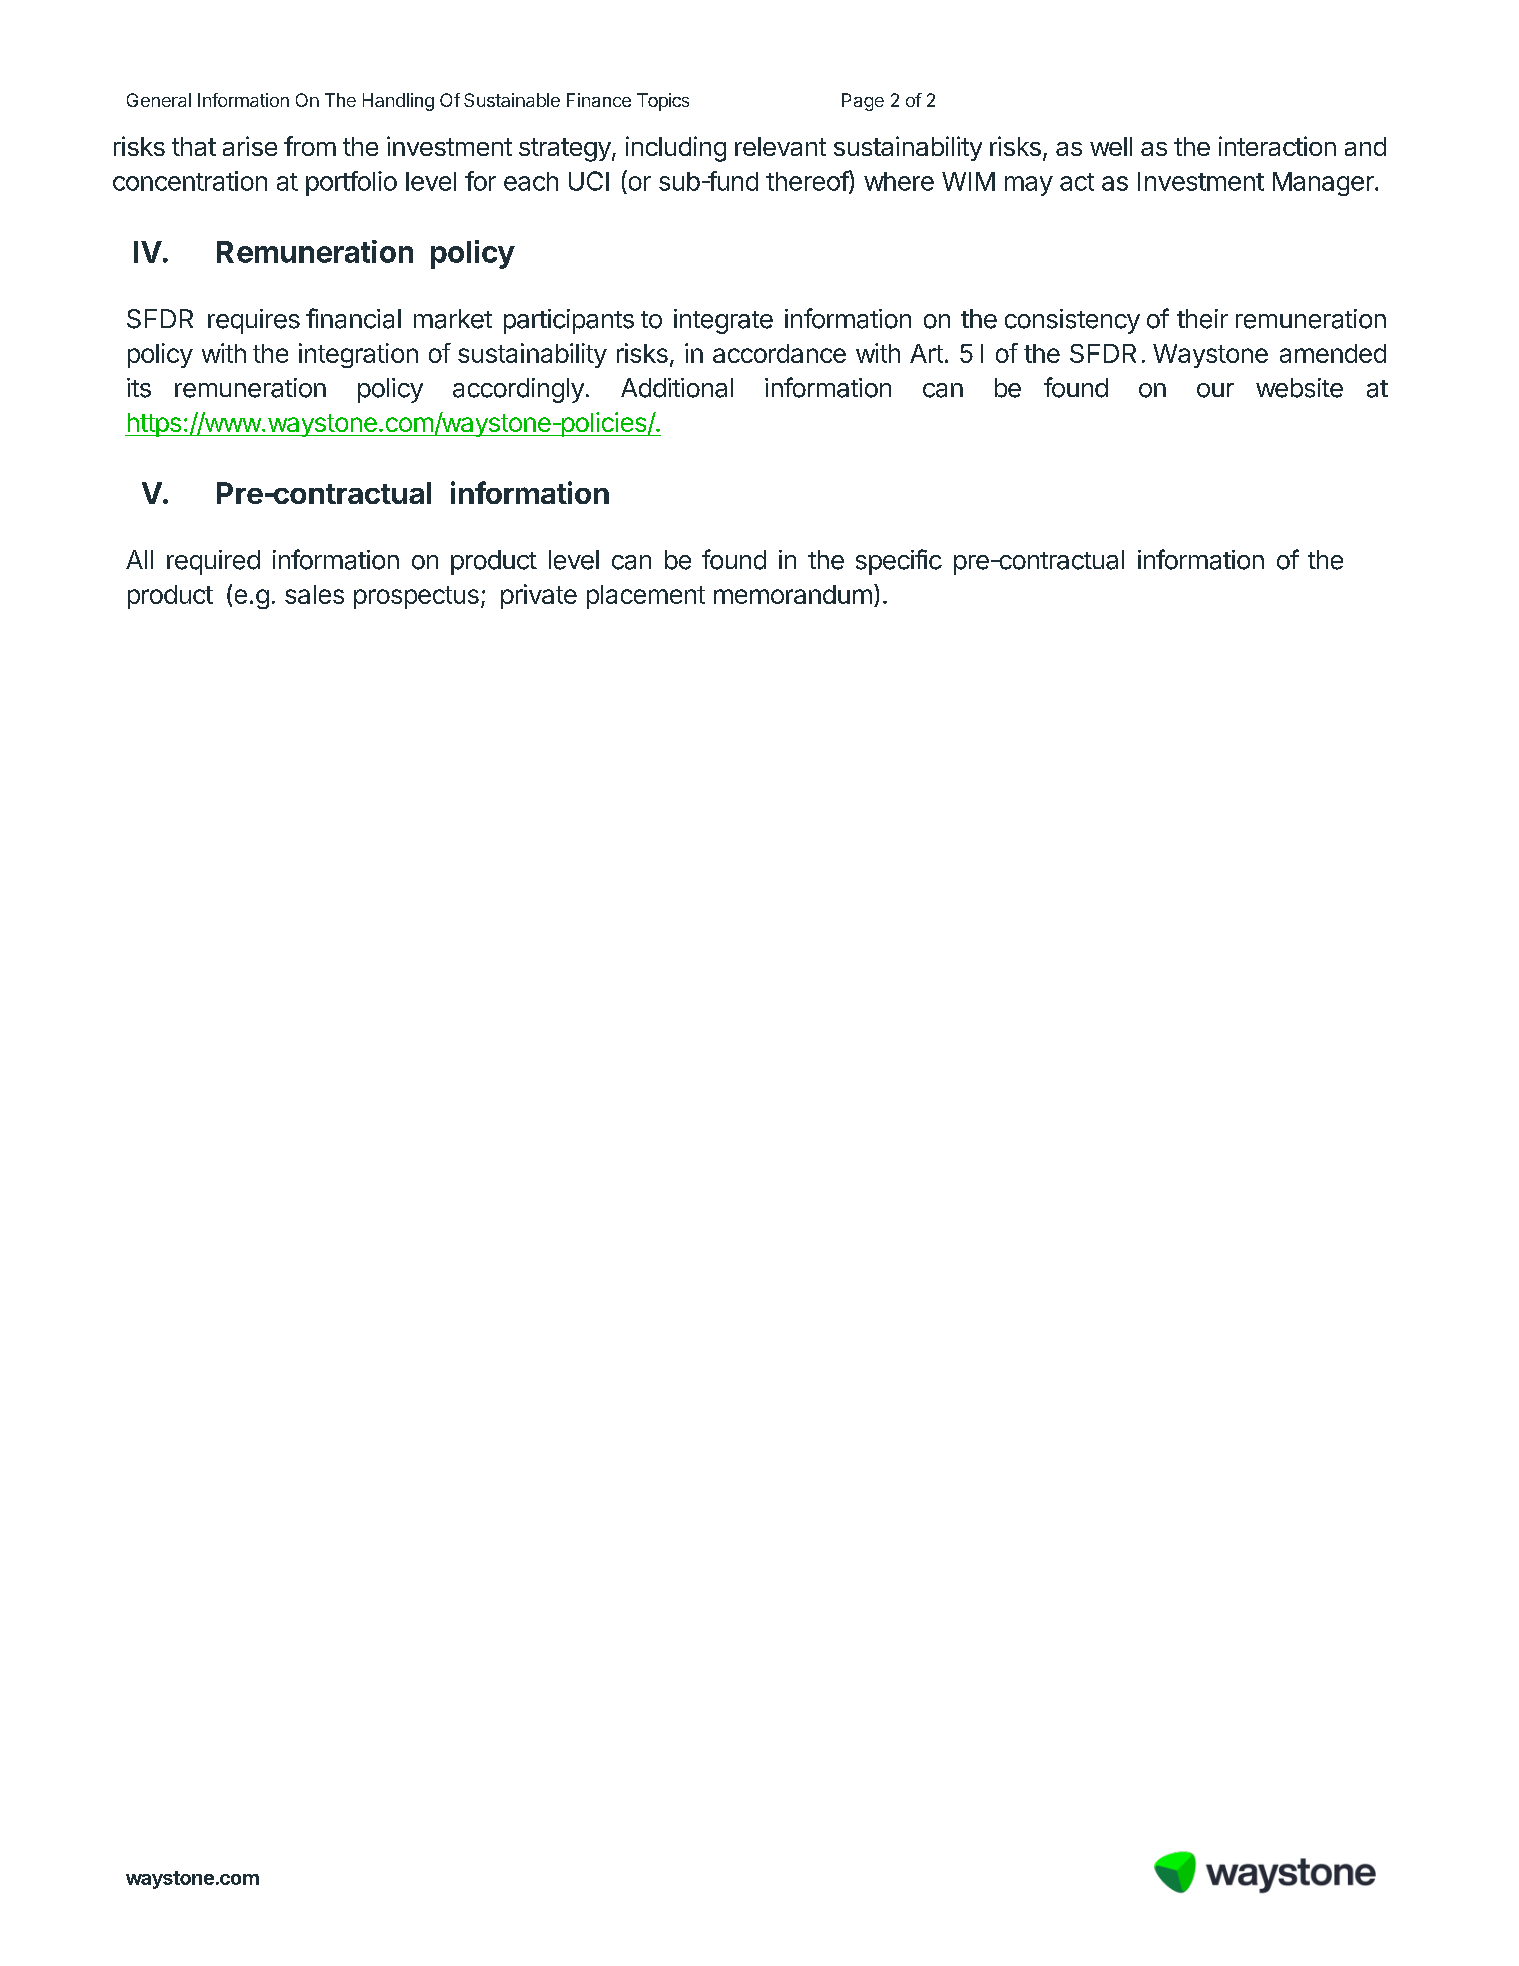 The height and width of the image is (1966, 1519). Describe the element at coordinates (677, 388) in the image. I see `Additional` at that location.
